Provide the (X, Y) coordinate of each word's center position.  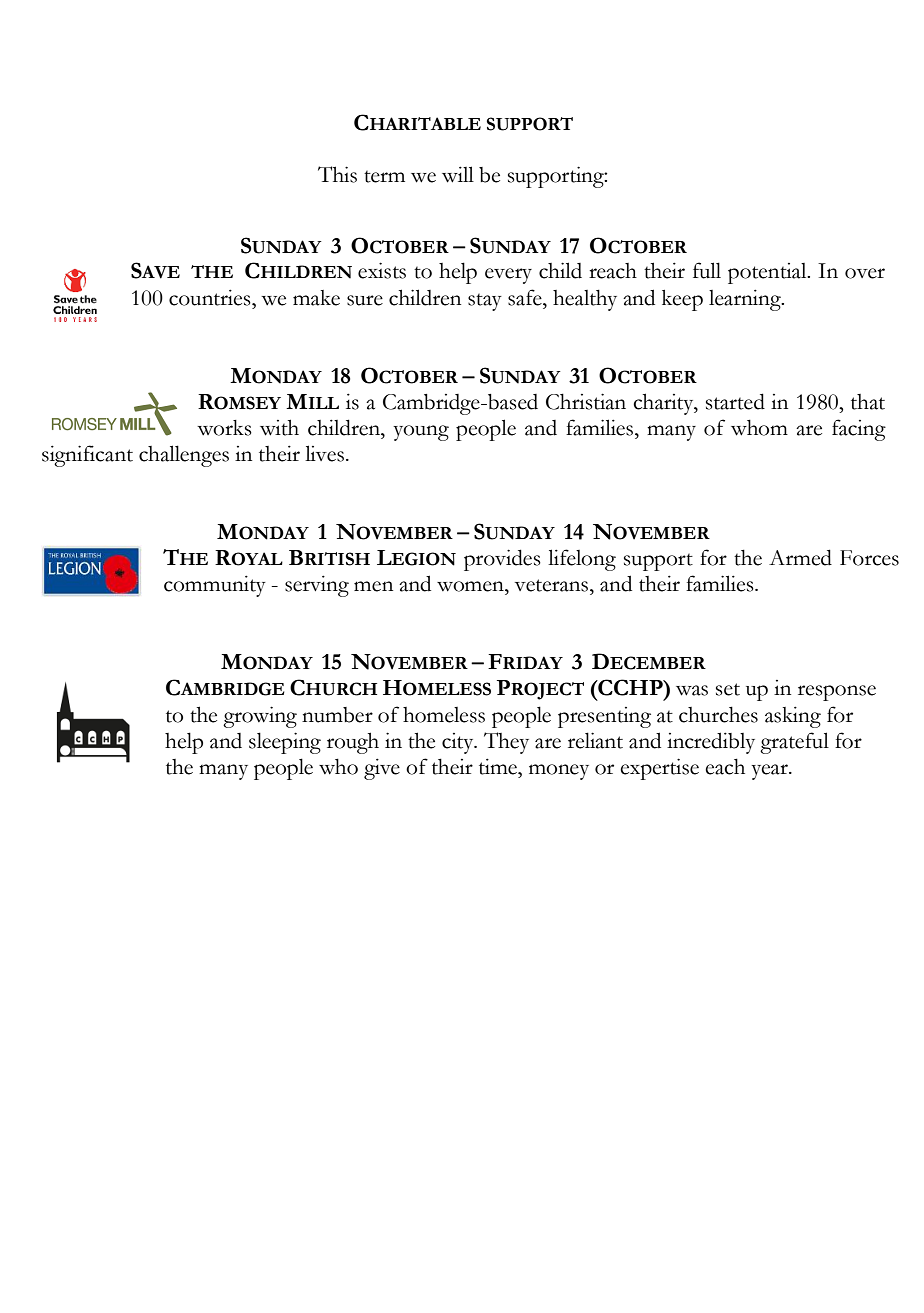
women (471, 586)
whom (759, 427)
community (215, 586)
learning (746, 300)
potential (768, 273)
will (458, 174)
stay (485, 302)
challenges (184, 456)
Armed (800, 557)
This (337, 174)
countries (211, 297)
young (421, 433)
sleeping (285, 743)
